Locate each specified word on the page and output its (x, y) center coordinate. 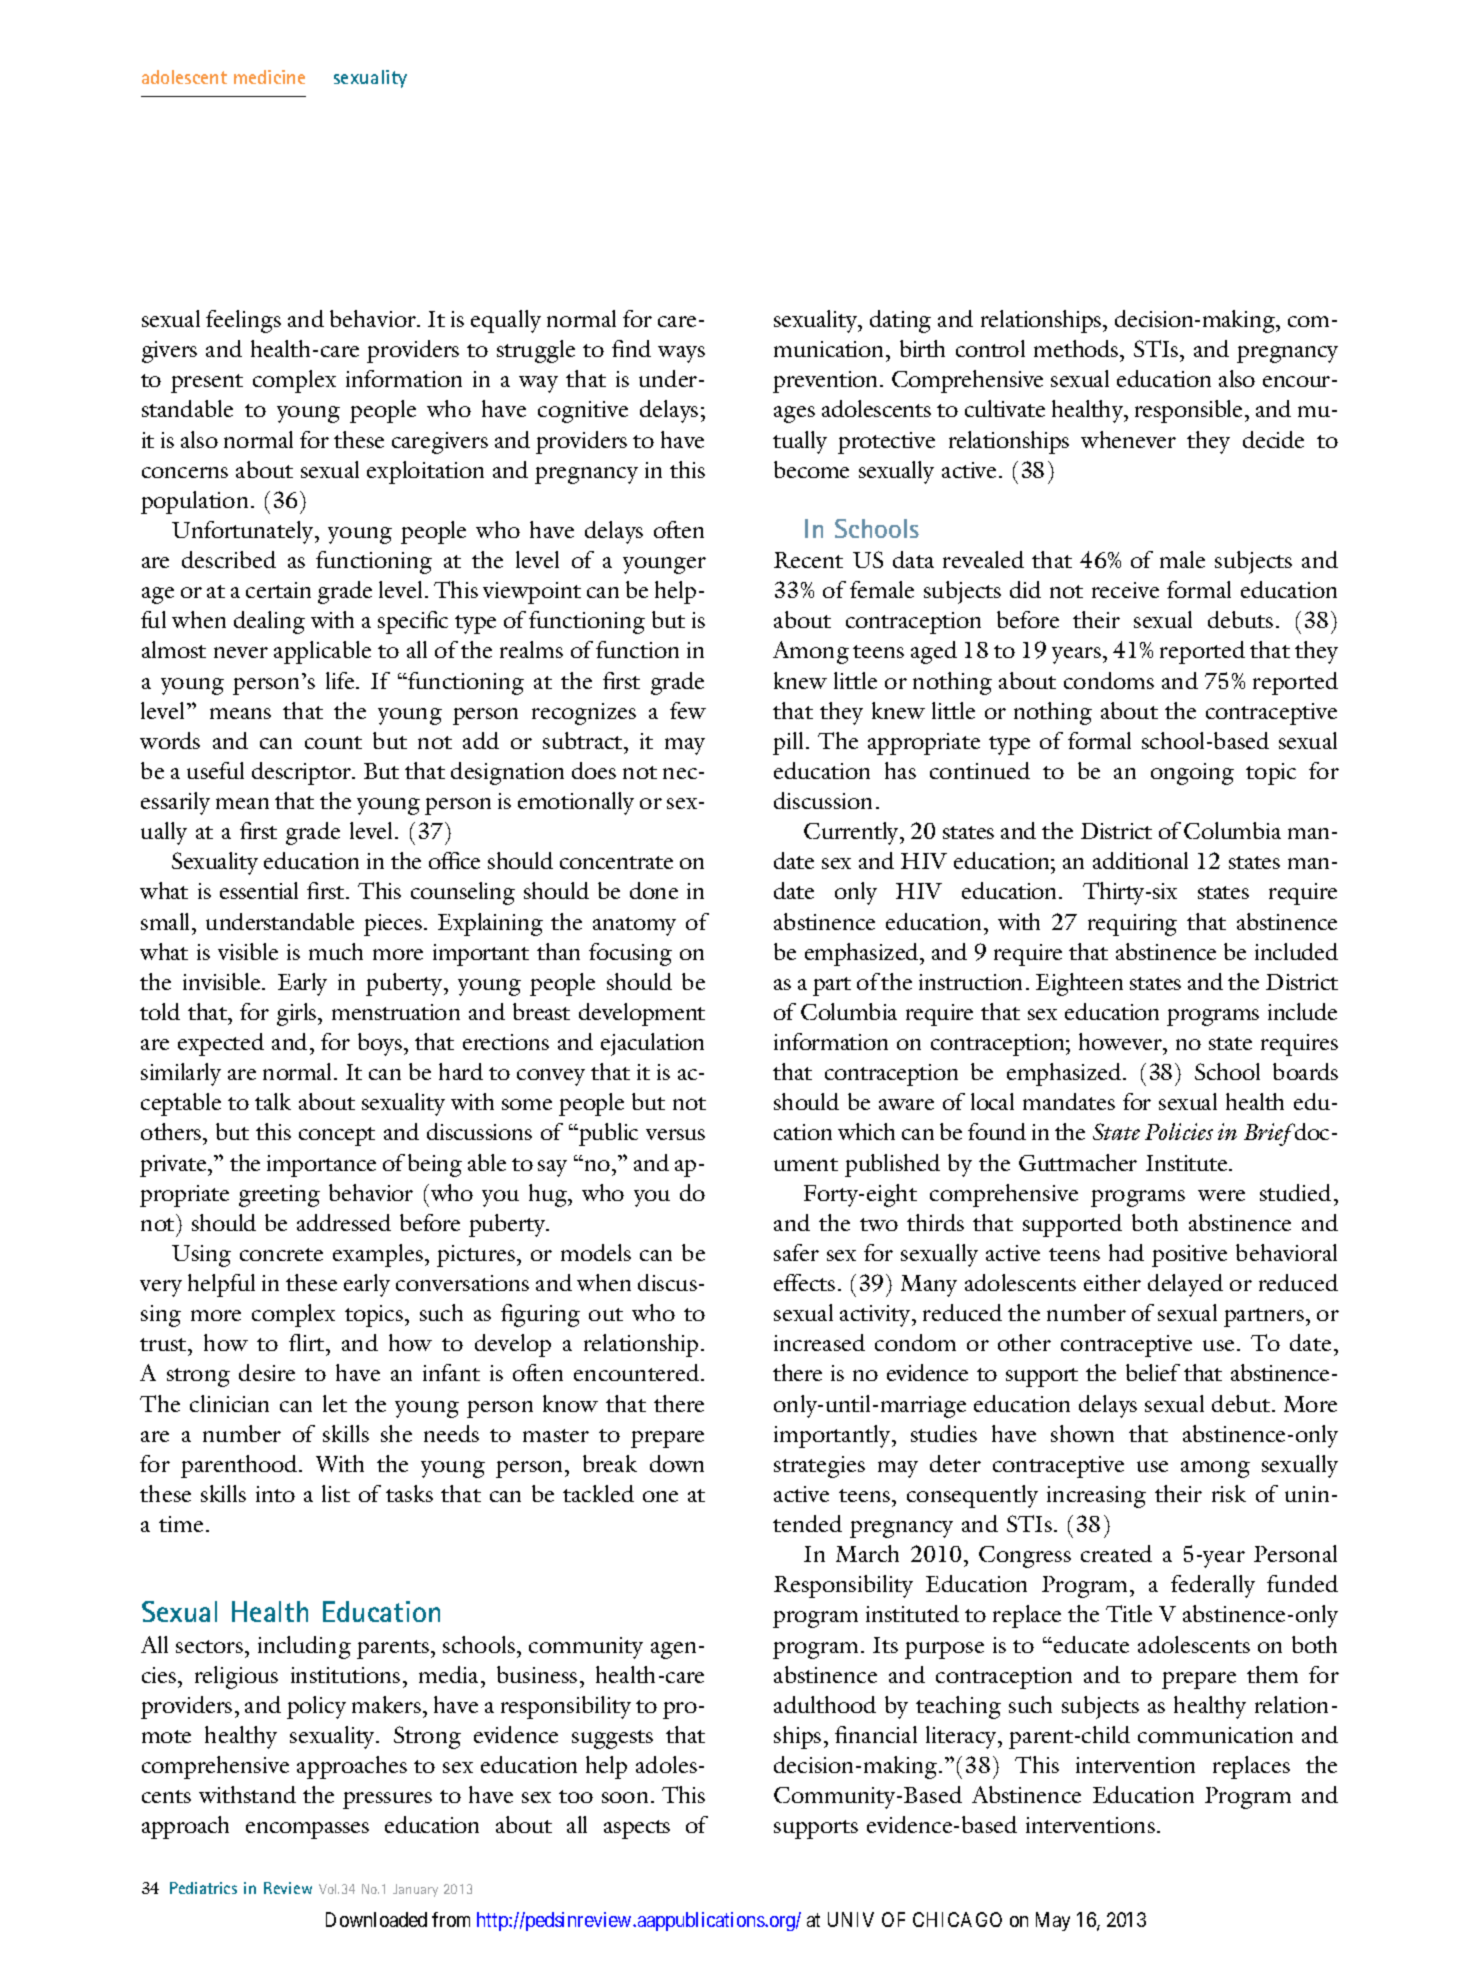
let (335, 1403)
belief (1153, 1372)
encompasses (307, 1830)
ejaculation (652, 1044)
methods (1077, 348)
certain (278, 590)
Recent (808, 560)
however (1121, 1041)
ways (681, 354)
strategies (819, 1467)
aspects (637, 1829)
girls (298, 1014)
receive (1125, 590)
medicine (269, 77)
